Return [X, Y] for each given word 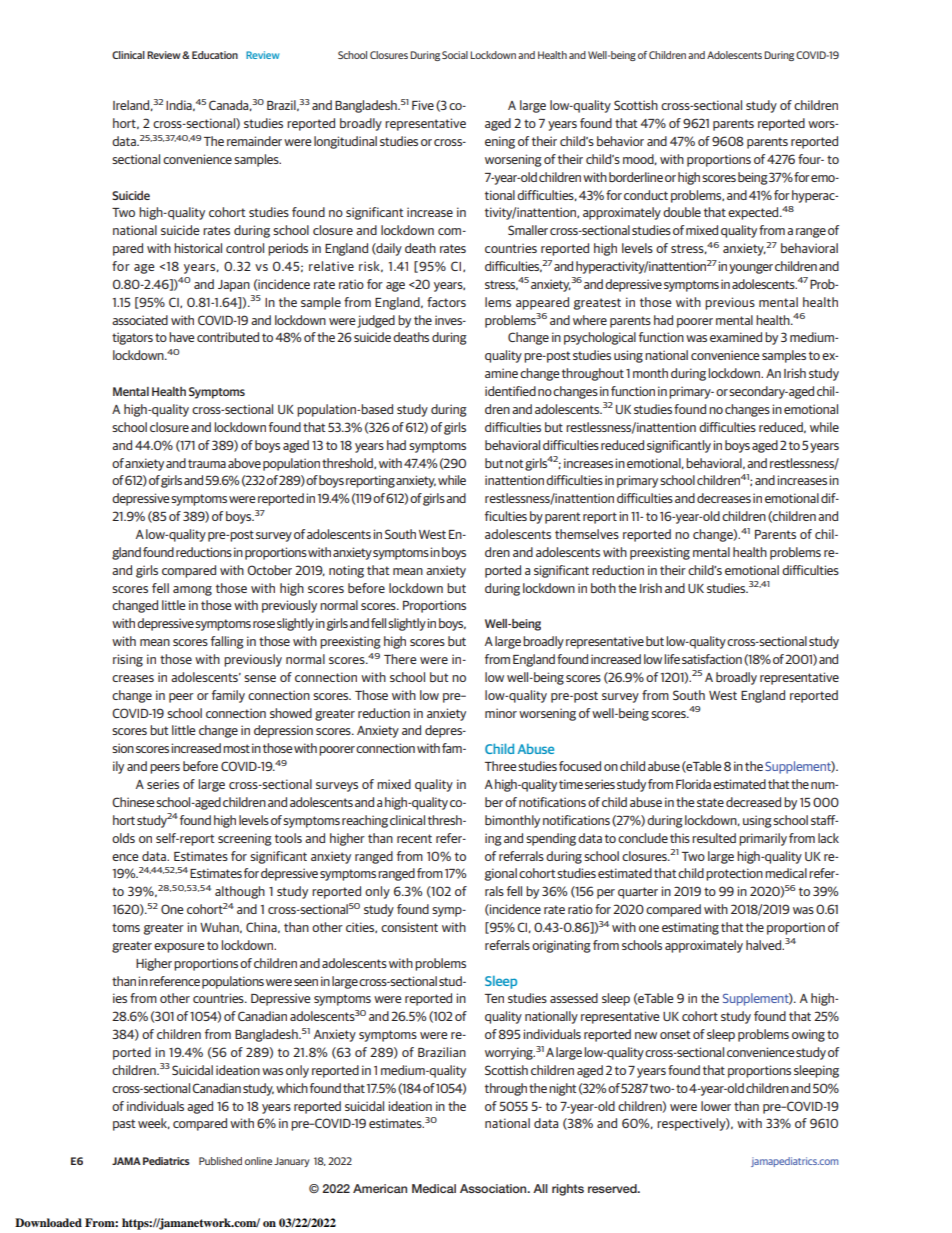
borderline [636, 177]
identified [510, 391]
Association [494, 1188]
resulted [714, 838]
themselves [587, 534]
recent [414, 838]
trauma [207, 463]
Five [423, 105]
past [124, 1125]
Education [215, 55]
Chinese [133, 802]
